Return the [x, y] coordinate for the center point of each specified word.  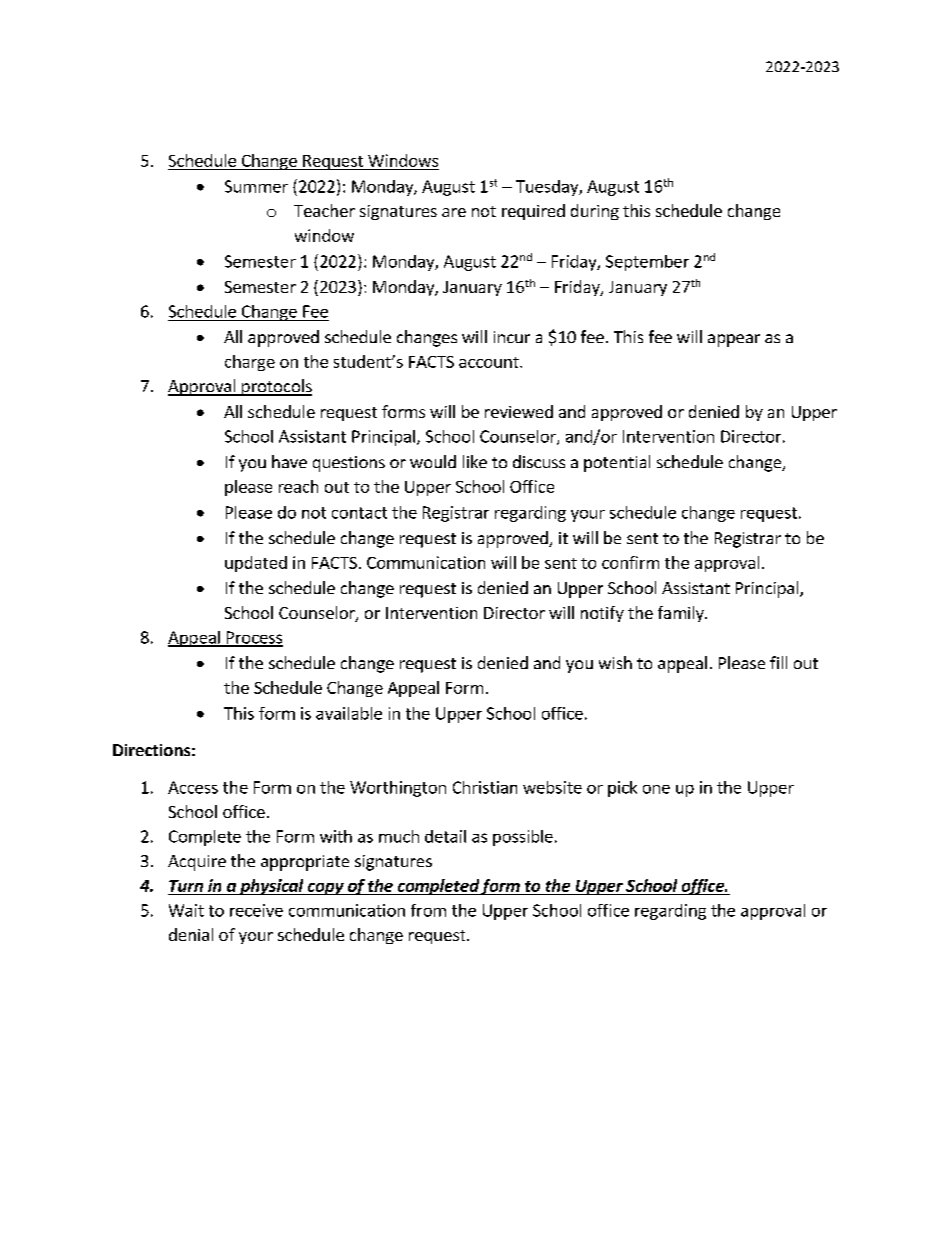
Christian [485, 787]
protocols [276, 387]
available [349, 713]
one [656, 789]
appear [734, 340]
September [647, 263]
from [428, 910]
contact [359, 513]
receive [256, 910]
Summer [256, 186]
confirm [630, 562]
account [490, 362]
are [454, 212]
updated [256, 564]
